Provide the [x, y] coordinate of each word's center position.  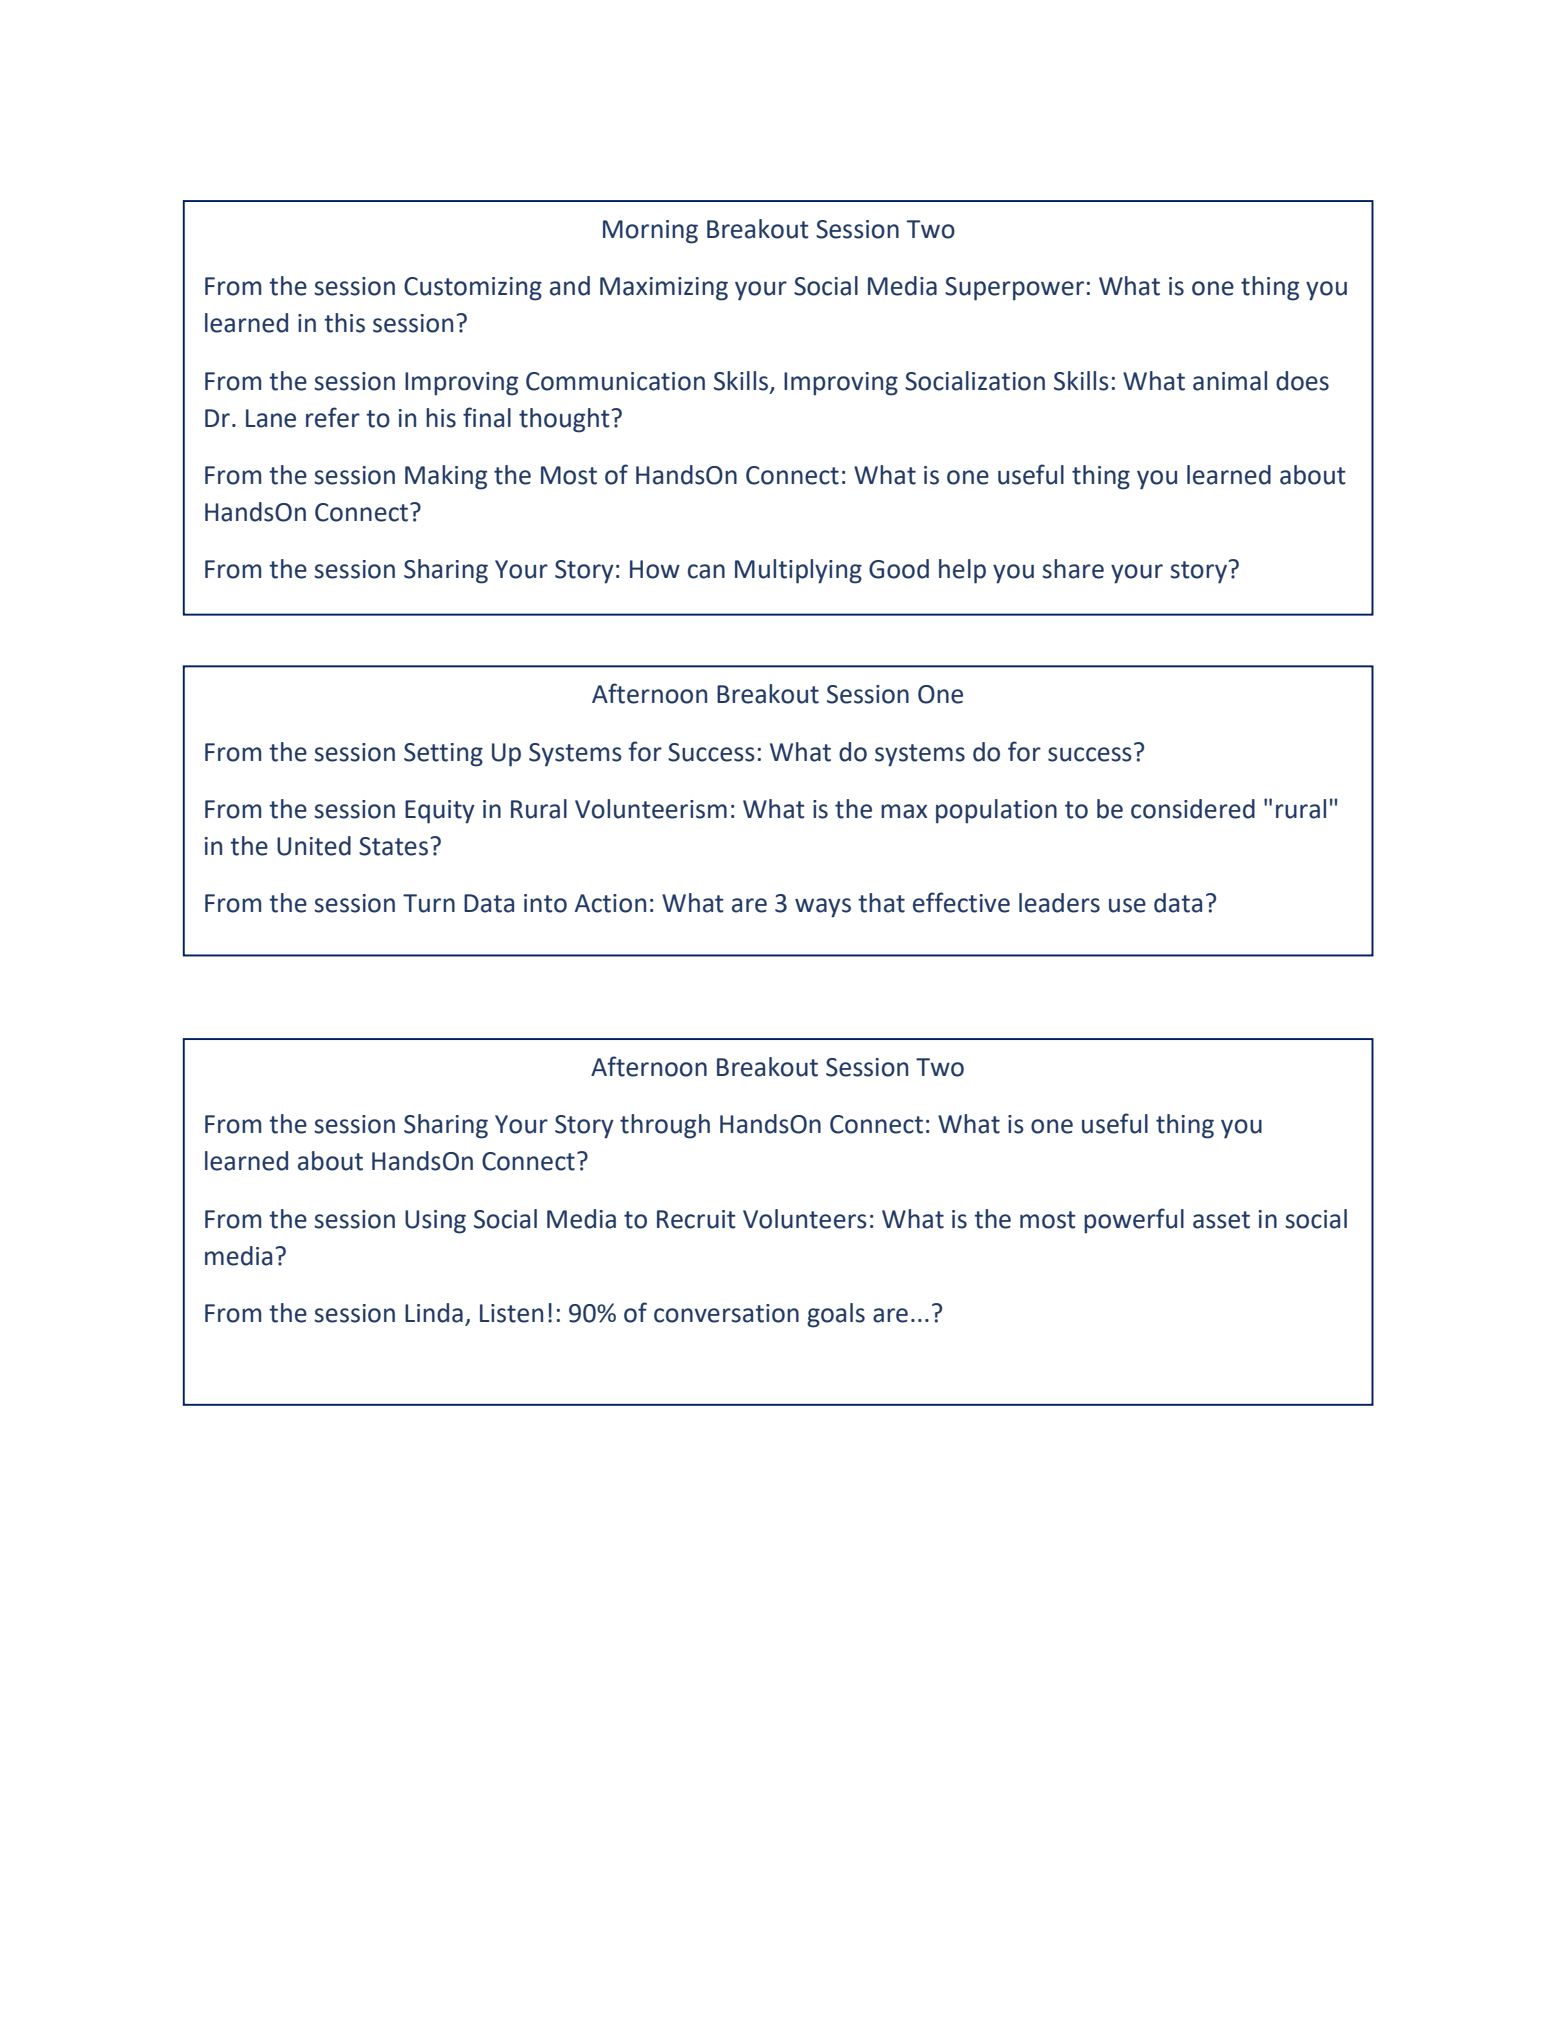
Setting [443, 755]
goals [836, 1315]
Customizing [473, 289]
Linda [434, 1313]
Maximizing [664, 289]
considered [1193, 809]
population [996, 811]
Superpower [1014, 289]
